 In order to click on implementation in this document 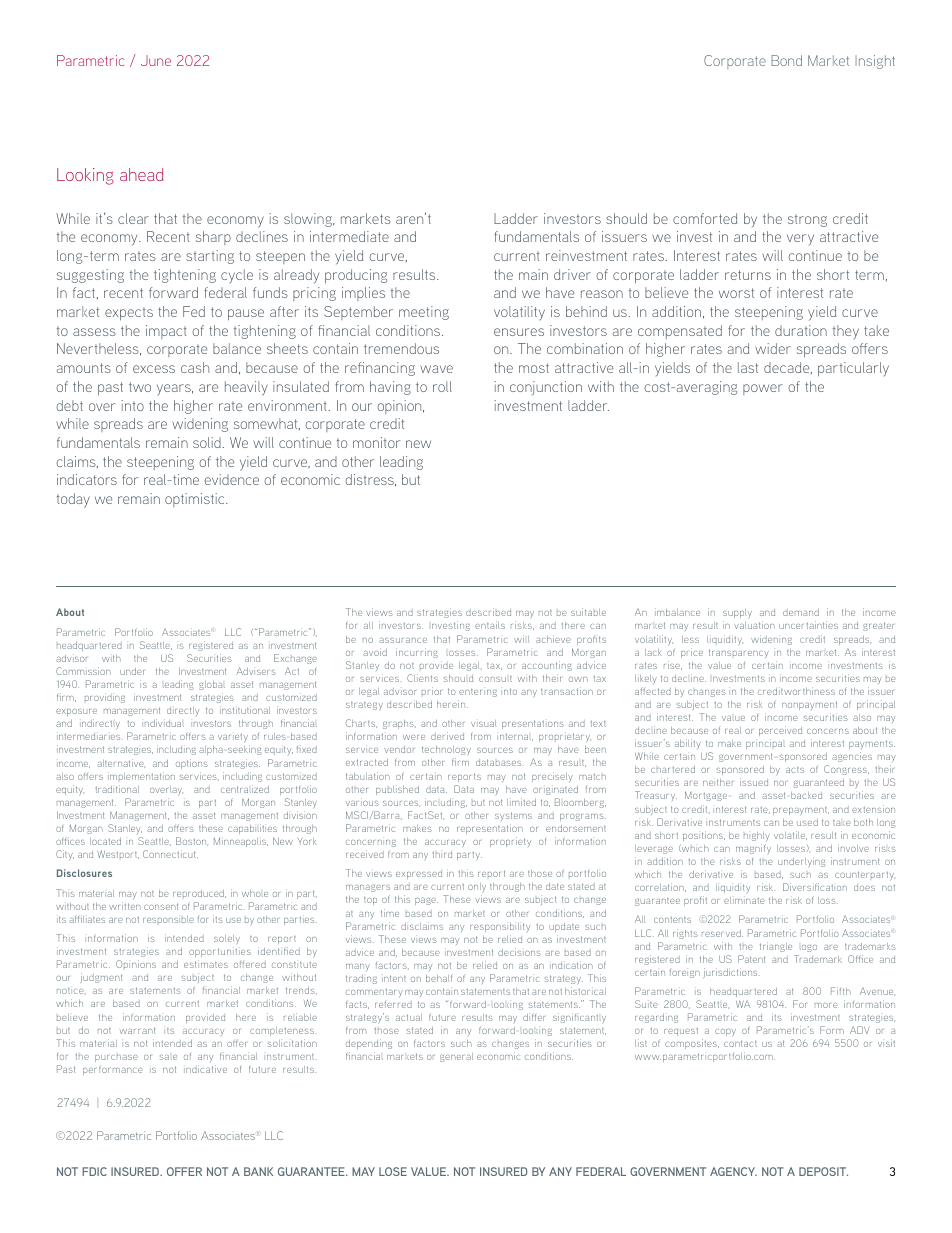, I will do `click(141, 776)`.
